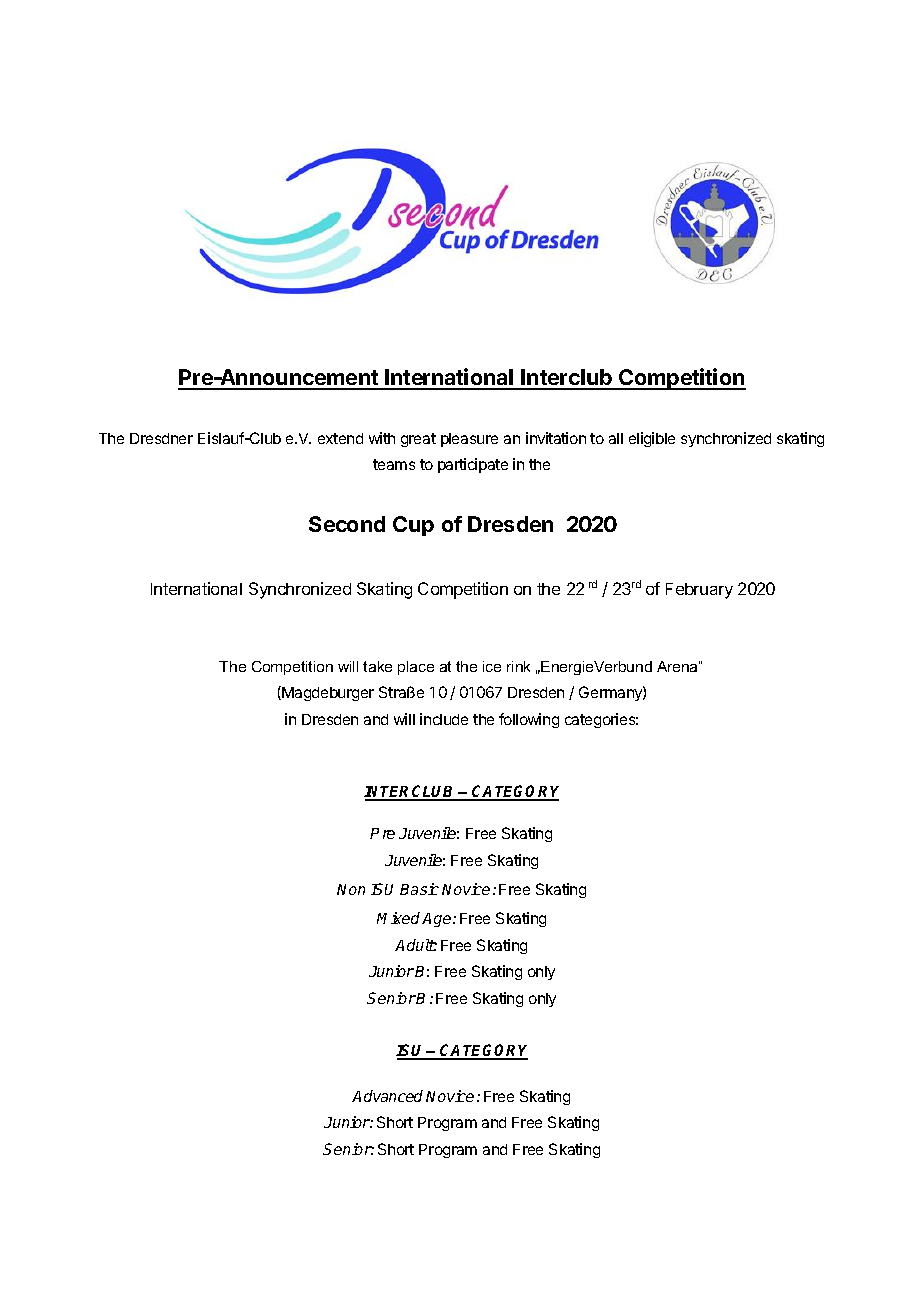 Image resolution: width=924 pixels, height=1308 pixels. What do you see at coordinates (438, 920) in the screenshot?
I see `Age` at bounding box center [438, 920].
